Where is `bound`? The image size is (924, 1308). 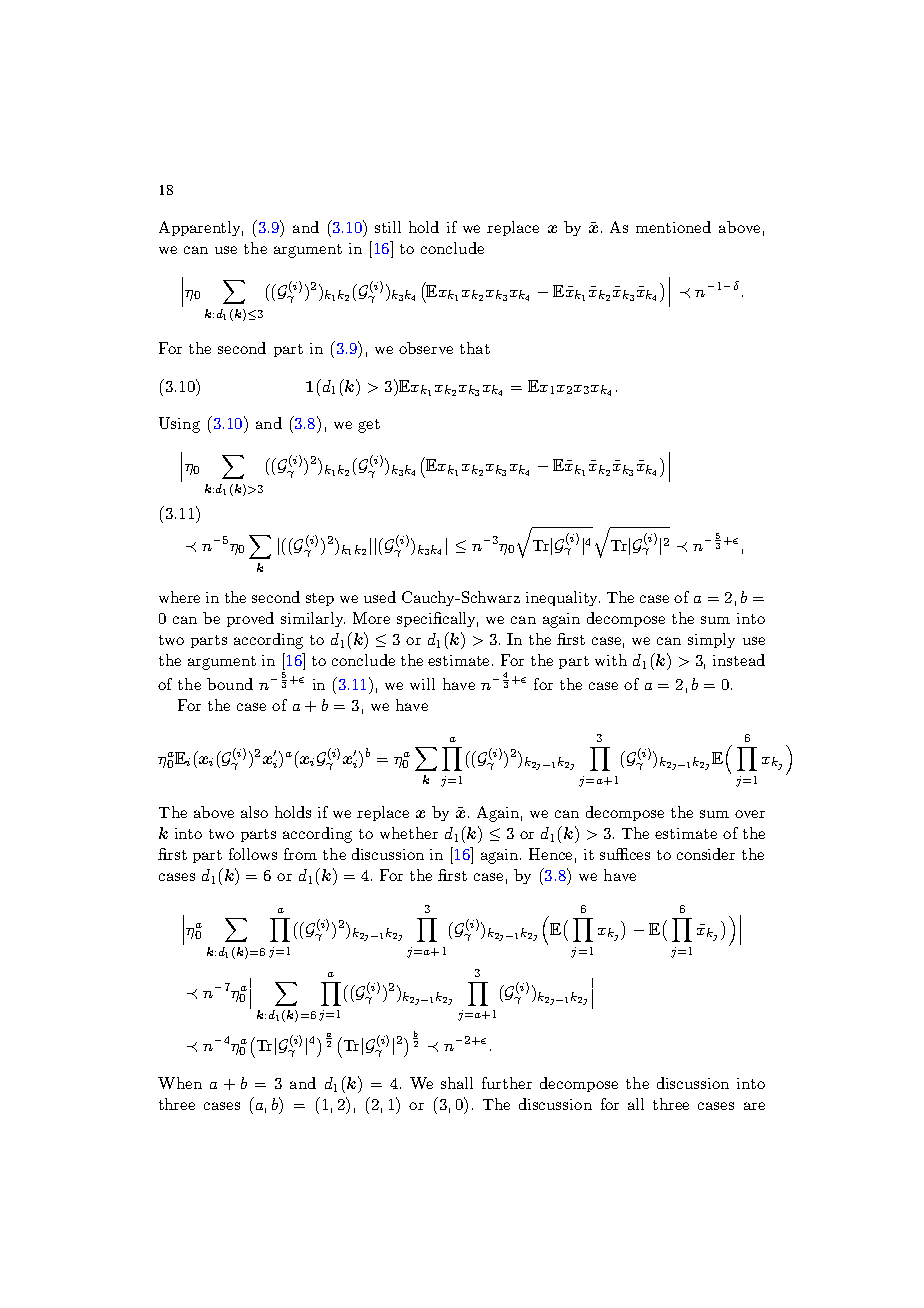 bound is located at coordinates (230, 684).
